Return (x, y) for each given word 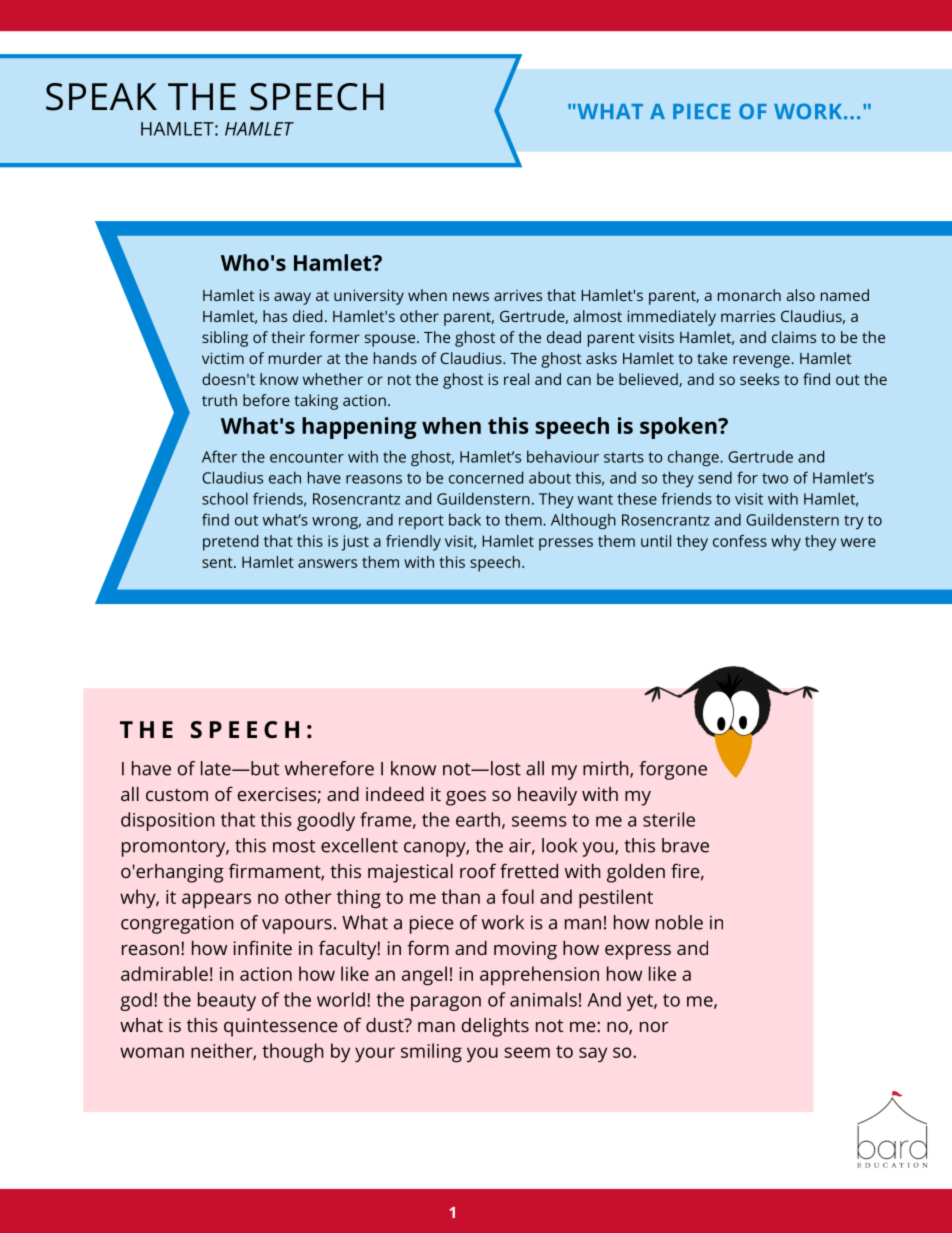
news (471, 296)
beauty (227, 1001)
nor (654, 1027)
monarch (749, 295)
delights (495, 1027)
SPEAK (101, 97)
